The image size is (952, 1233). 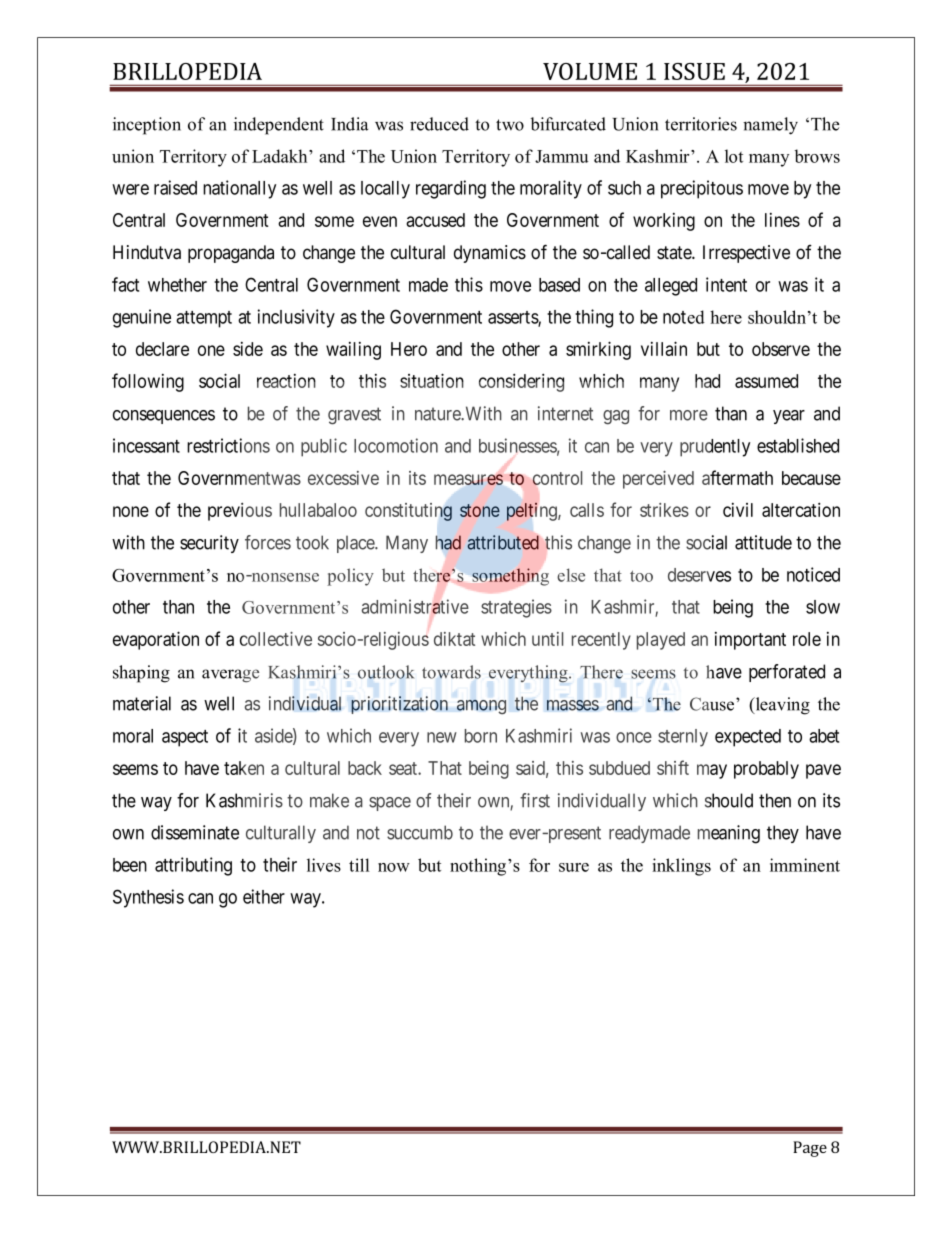 What do you see at coordinates (481, 736) in the screenshot?
I see `born` at bounding box center [481, 736].
